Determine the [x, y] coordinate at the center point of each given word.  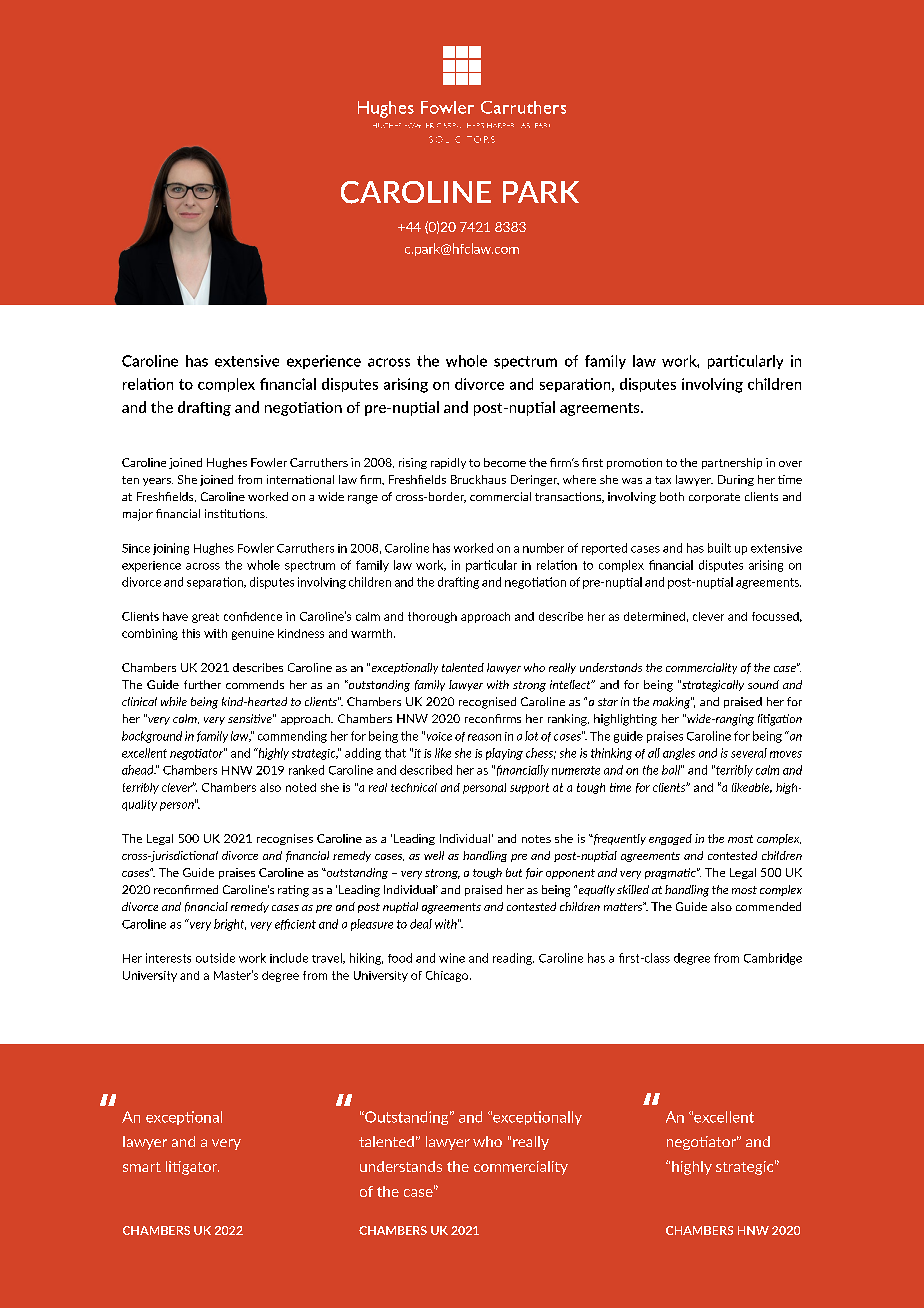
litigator [192, 1168]
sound [763, 684]
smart [142, 1167]
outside [215, 958]
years [158, 482]
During [736, 480]
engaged [670, 839]
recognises [285, 839]
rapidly [448, 463]
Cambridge [773, 959]
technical [414, 787]
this [191, 633]
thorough [432, 617]
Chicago [448, 976]
